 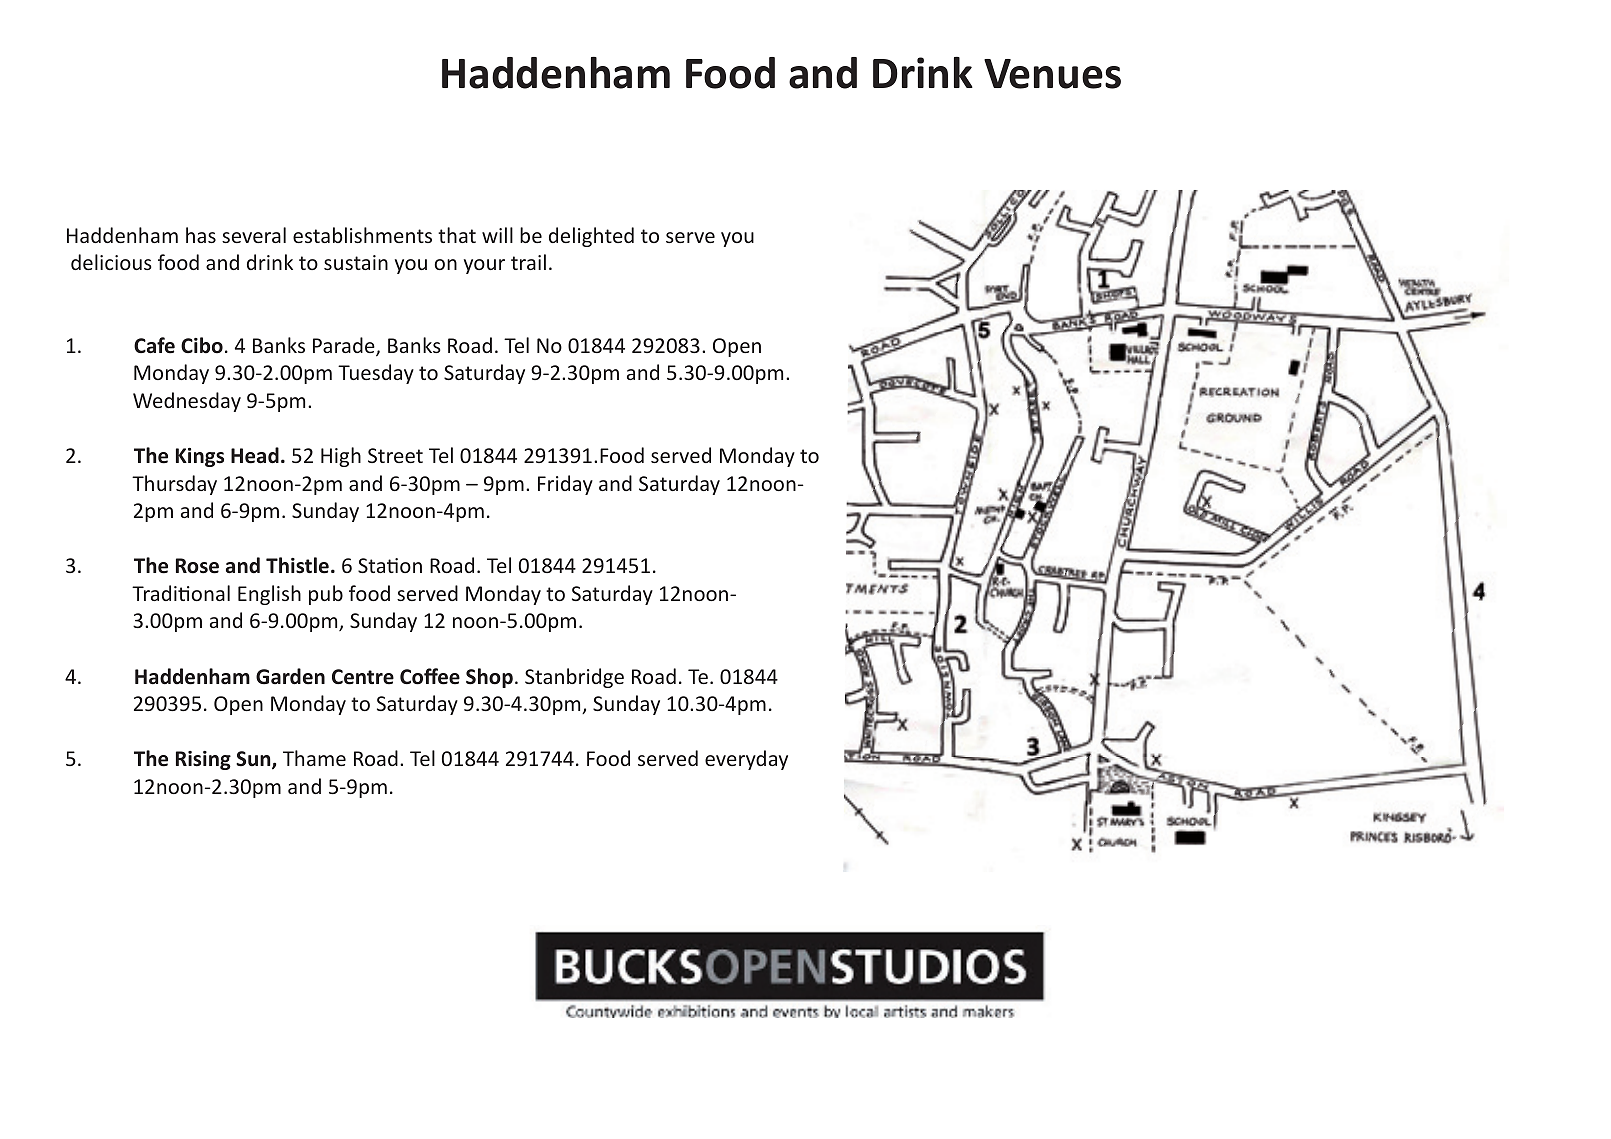 What do you see at coordinates (1052, 74) in the screenshot?
I see `Venues` at bounding box center [1052, 74].
